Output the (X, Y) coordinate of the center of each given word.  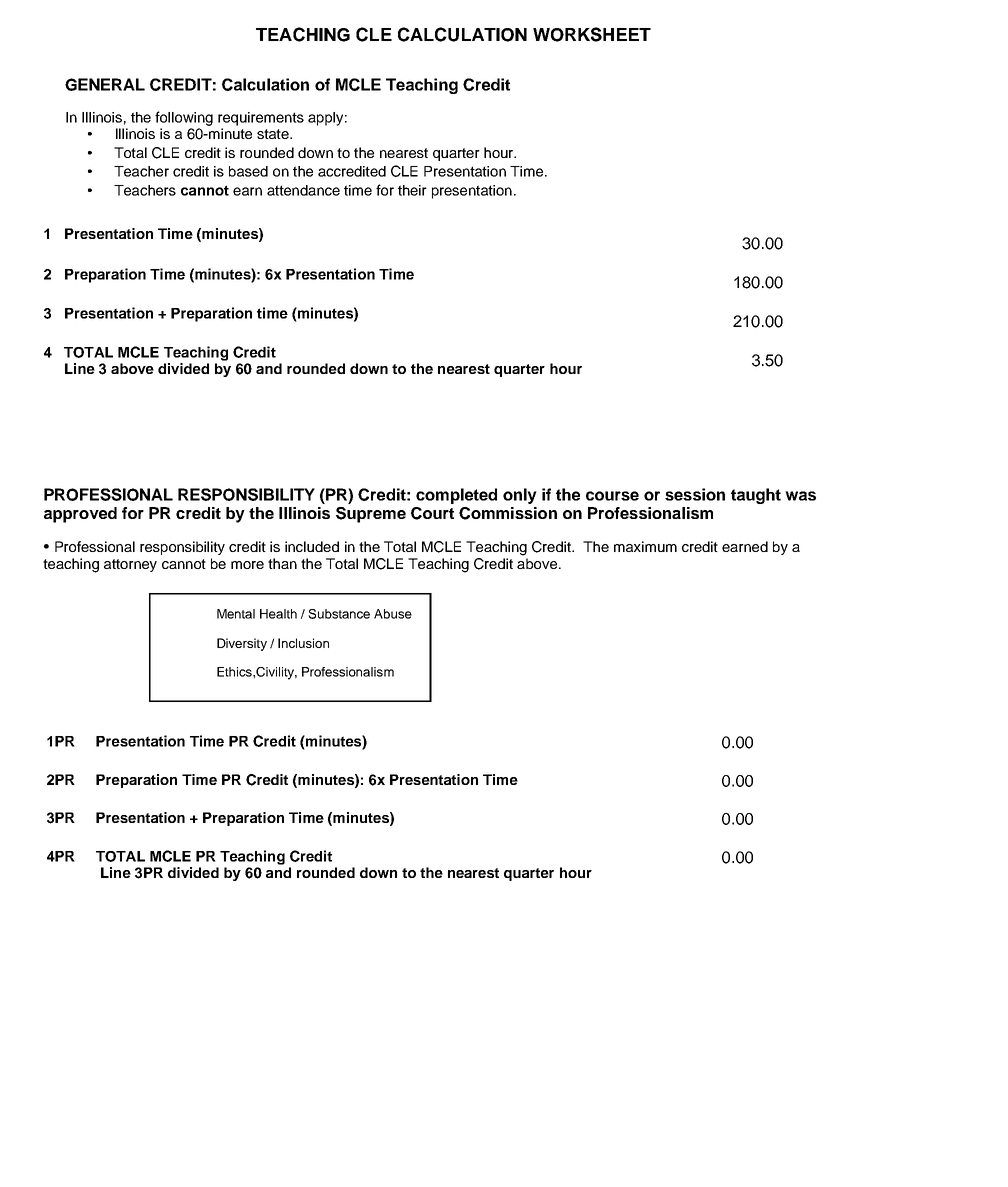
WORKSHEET (592, 34)
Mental (236, 614)
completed (456, 496)
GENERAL (105, 84)
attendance (303, 190)
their (412, 190)
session (695, 494)
